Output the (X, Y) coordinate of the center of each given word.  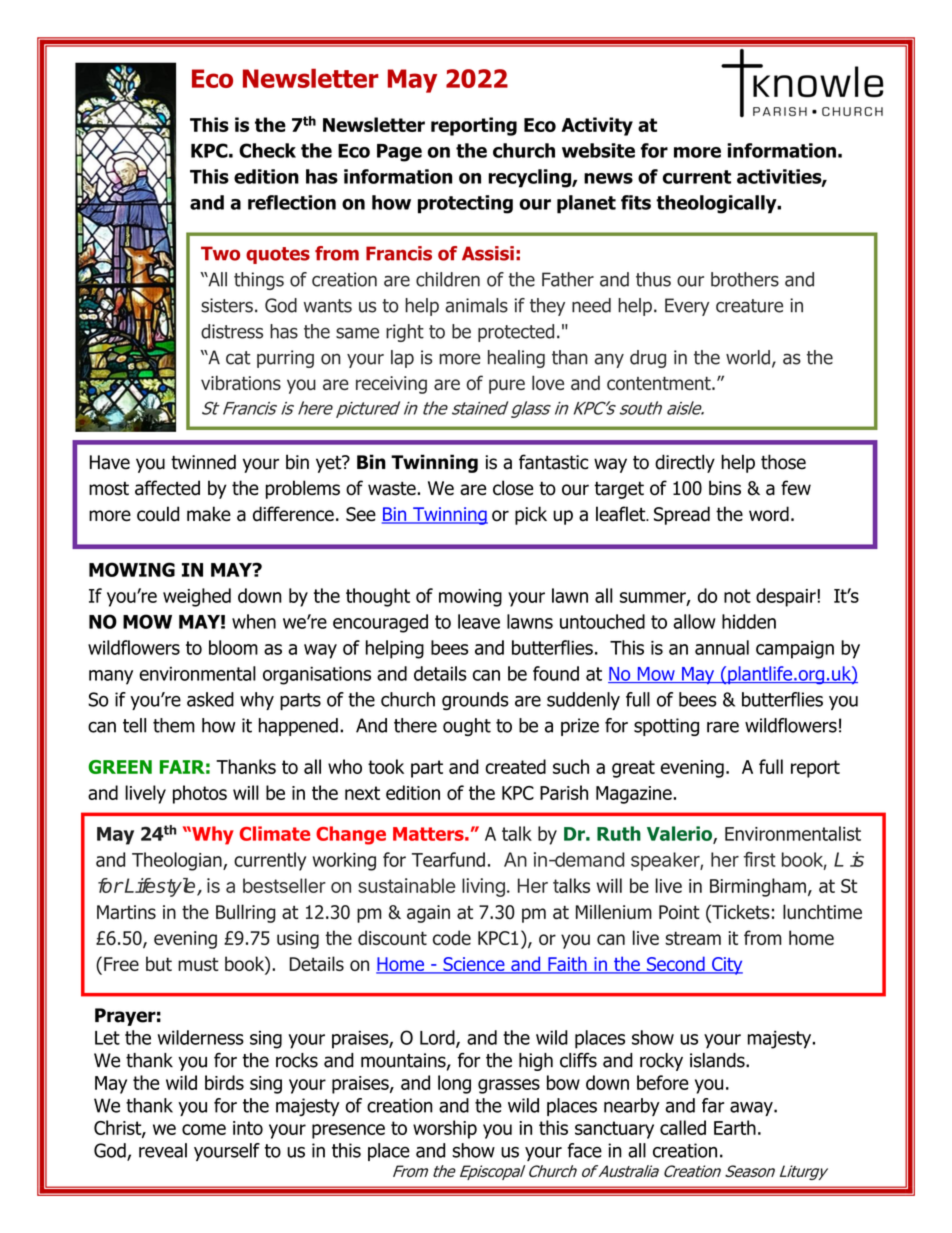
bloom (233, 647)
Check (267, 150)
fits (636, 202)
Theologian (178, 861)
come (204, 1129)
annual (722, 647)
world (748, 357)
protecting (465, 204)
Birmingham (758, 887)
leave (479, 621)
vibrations (241, 382)
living (483, 887)
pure (507, 386)
